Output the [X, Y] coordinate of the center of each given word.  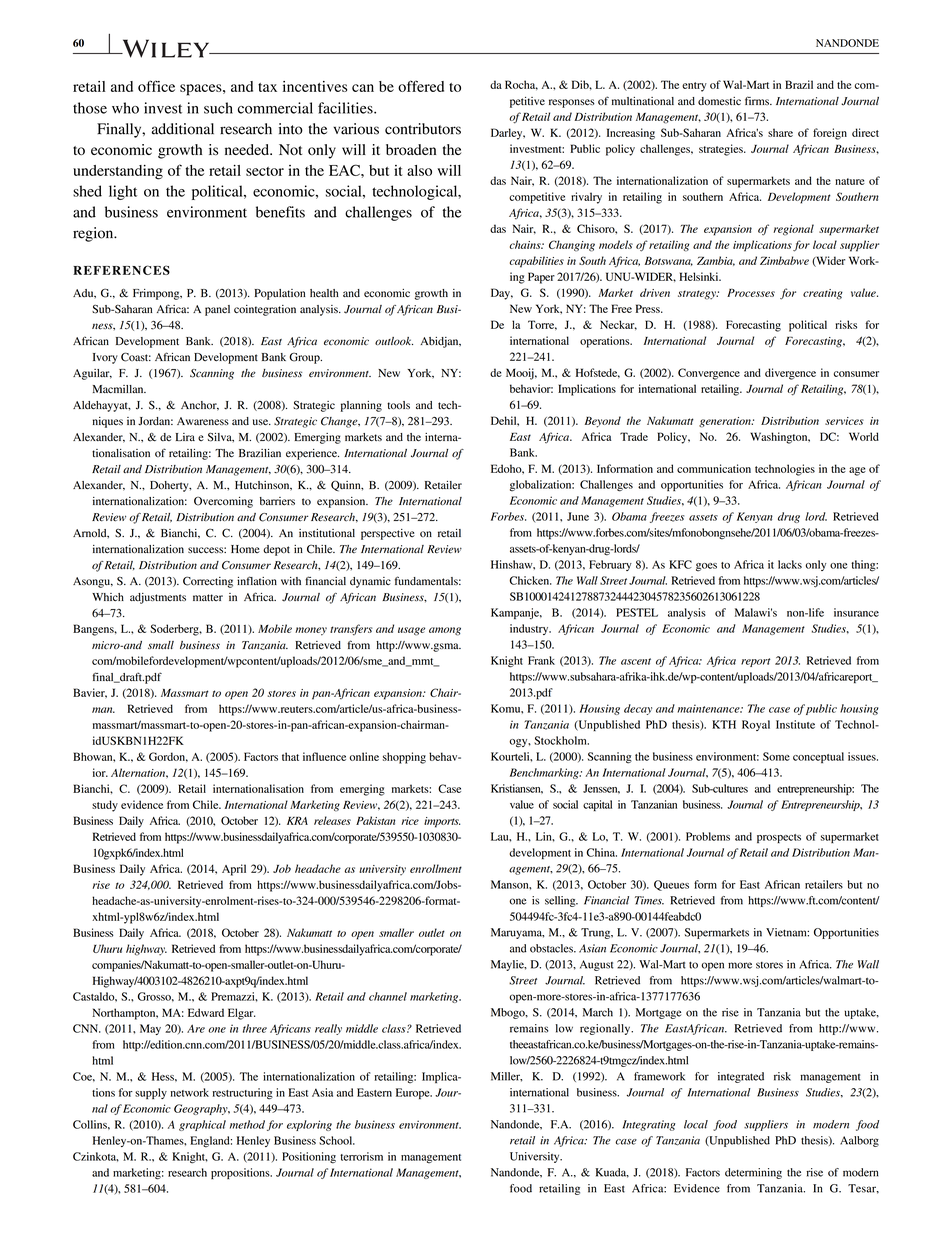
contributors [423, 129]
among [445, 631]
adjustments [158, 598]
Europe [414, 1093]
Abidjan [440, 342]
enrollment [436, 868]
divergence [790, 374]
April [234, 870]
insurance [856, 612]
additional [183, 129]
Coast [136, 357]
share [780, 132]
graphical [202, 1125]
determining [753, 1173]
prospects [779, 838]
